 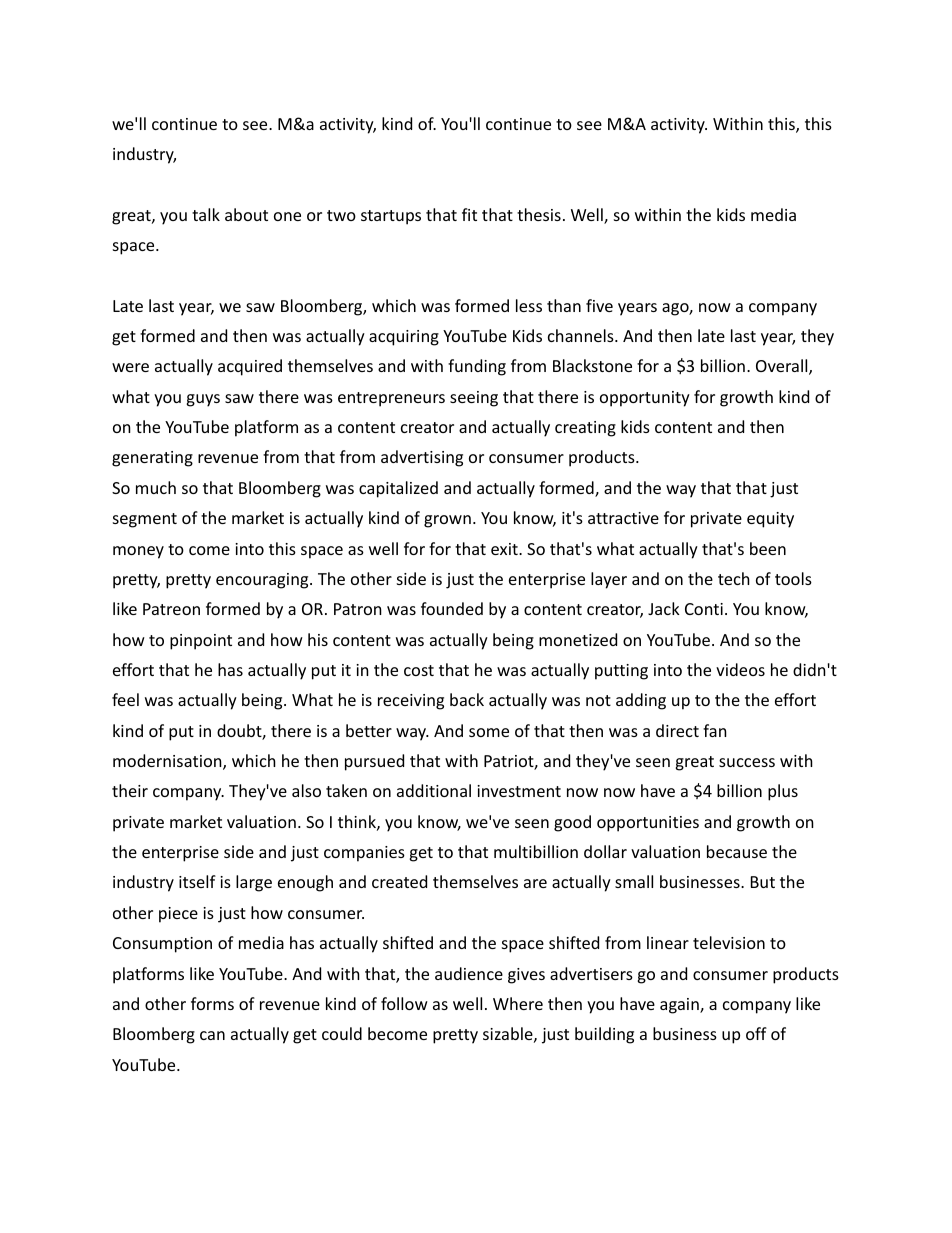 I want to click on follow, so click(x=404, y=1003).
